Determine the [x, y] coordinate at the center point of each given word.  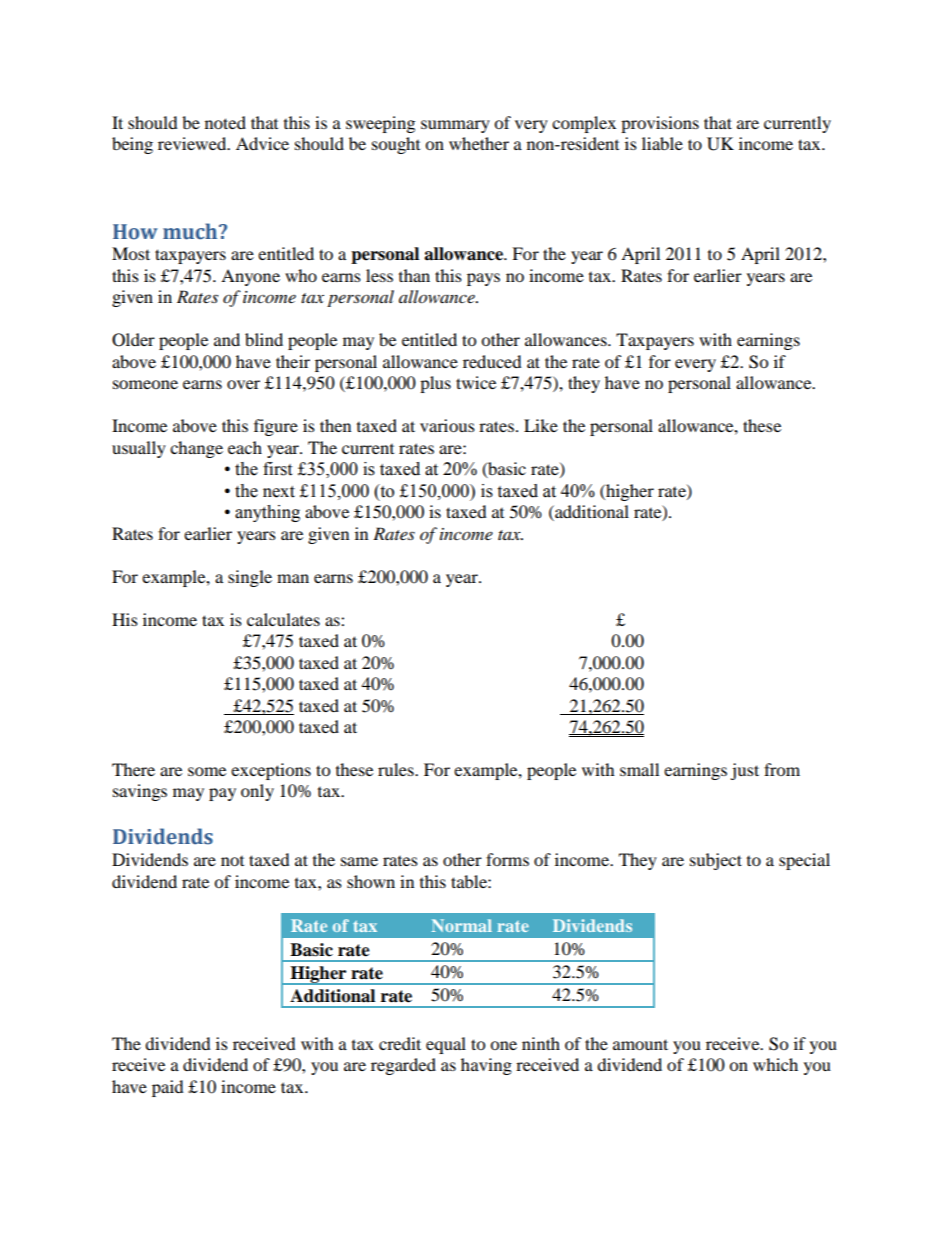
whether [479, 143]
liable [662, 143]
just [744, 771]
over [243, 384]
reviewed [193, 143]
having [486, 1066]
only [257, 792]
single [250, 578]
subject [716, 861]
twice [476, 382]
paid [168, 1088]
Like [541, 425]
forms [507, 859]
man [293, 578]
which [775, 1064]
